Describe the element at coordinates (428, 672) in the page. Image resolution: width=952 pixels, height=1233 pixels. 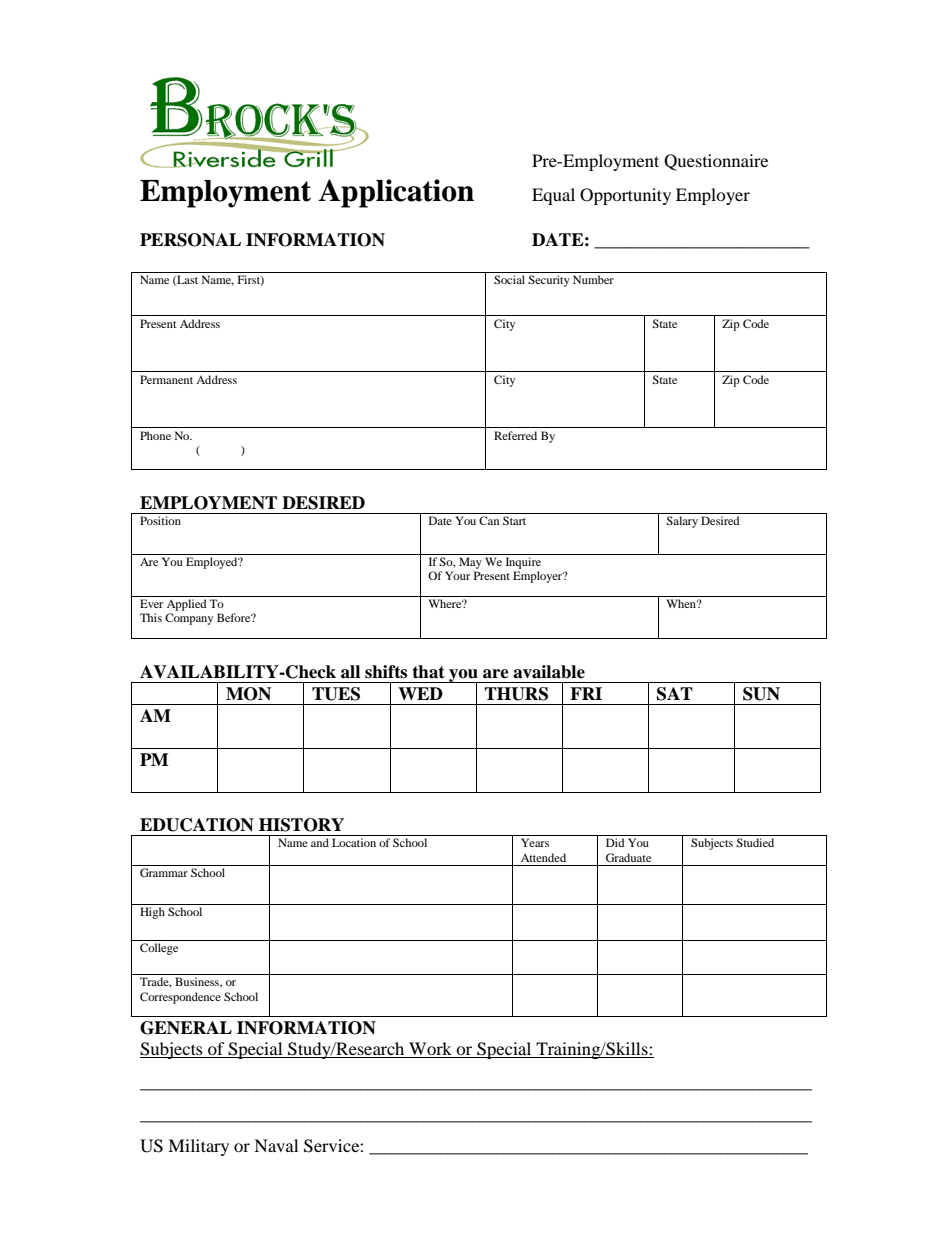
I see `that` at that location.
